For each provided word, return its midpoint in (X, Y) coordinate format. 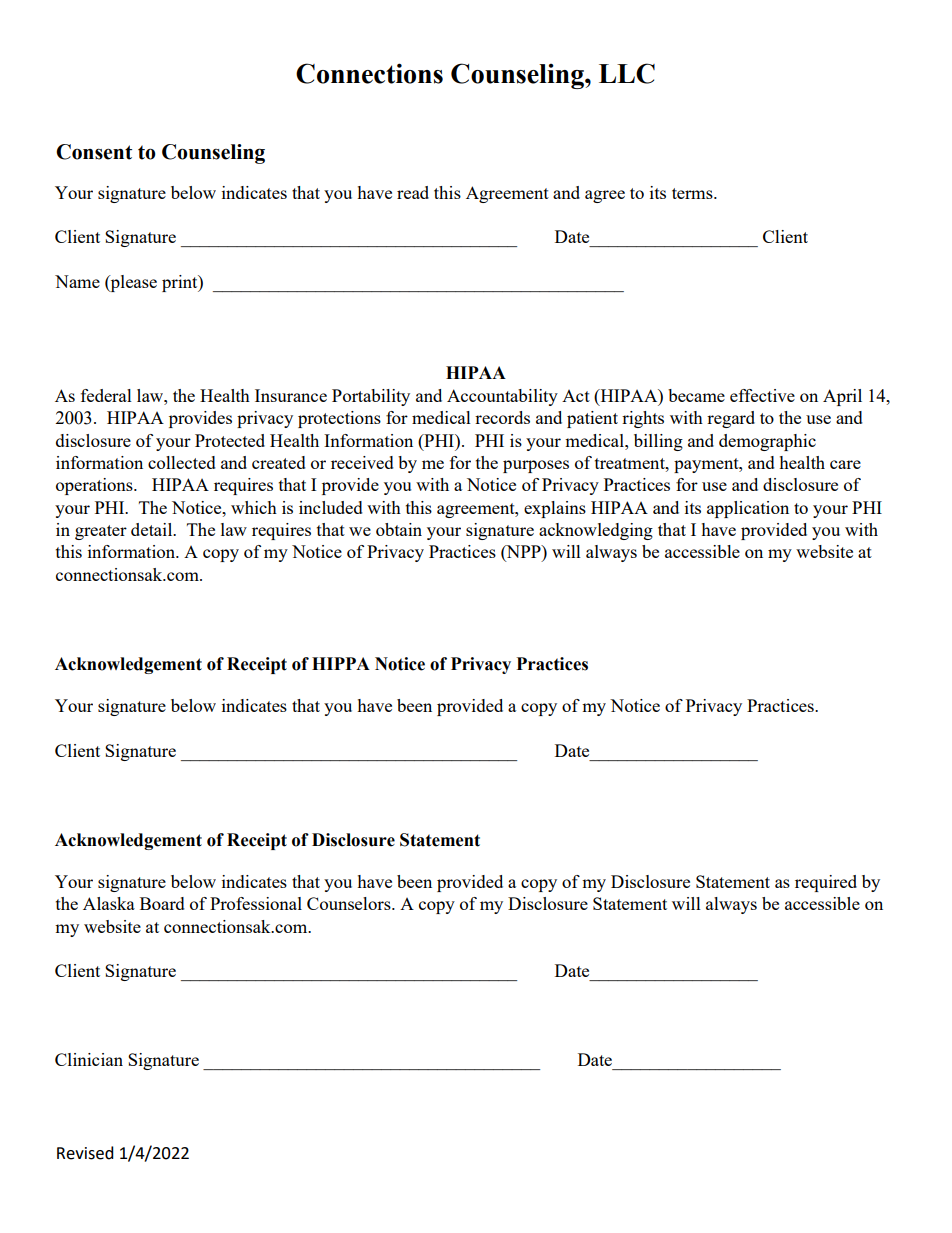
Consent (94, 152)
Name (77, 281)
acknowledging (596, 531)
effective (762, 395)
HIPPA (341, 663)
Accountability (502, 397)
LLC (627, 73)
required (826, 883)
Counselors (350, 903)
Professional (256, 903)
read (413, 192)
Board (162, 903)
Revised (85, 1153)
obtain (399, 529)
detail (153, 529)
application (748, 509)
